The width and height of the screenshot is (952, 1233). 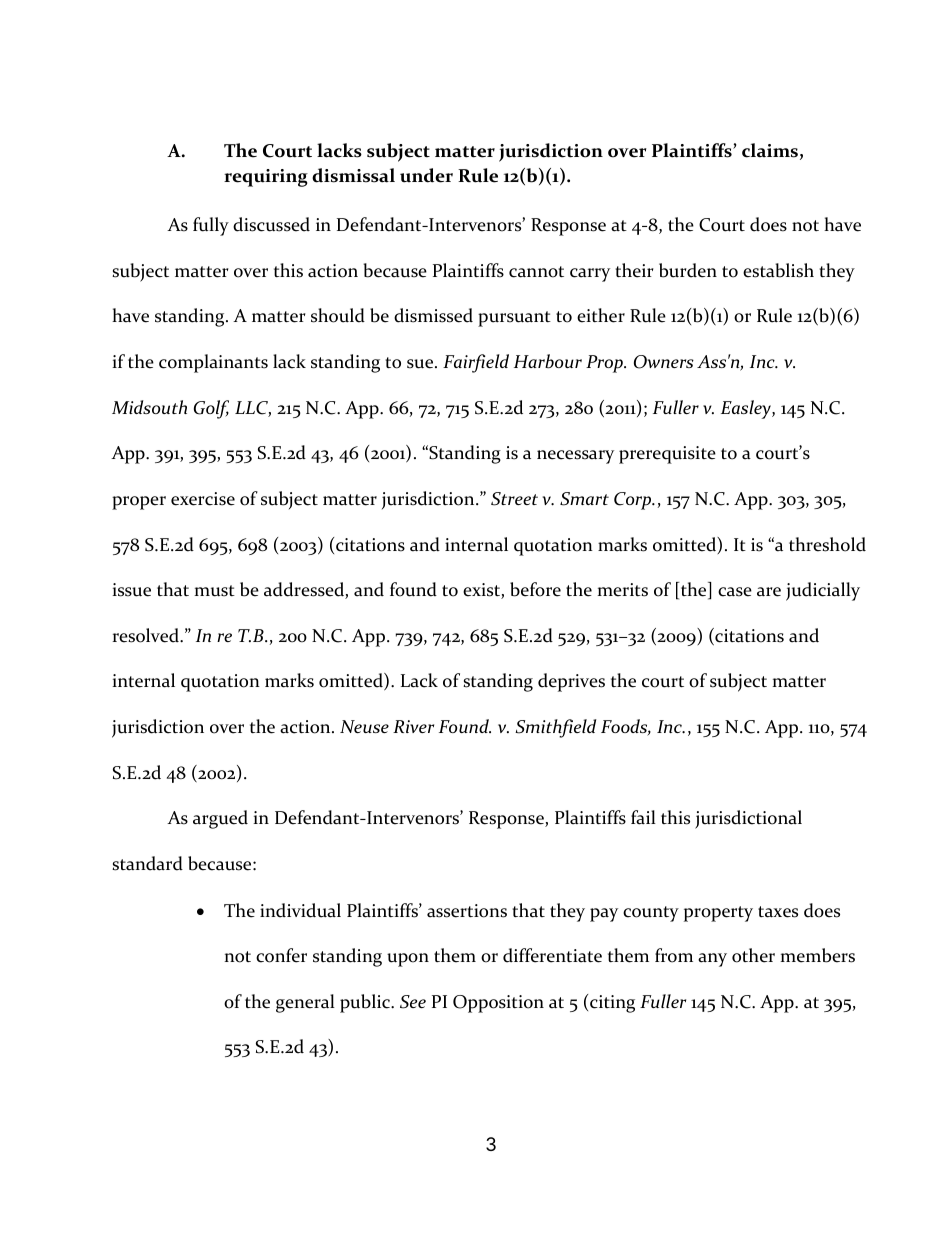 I want to click on must, so click(x=214, y=591).
